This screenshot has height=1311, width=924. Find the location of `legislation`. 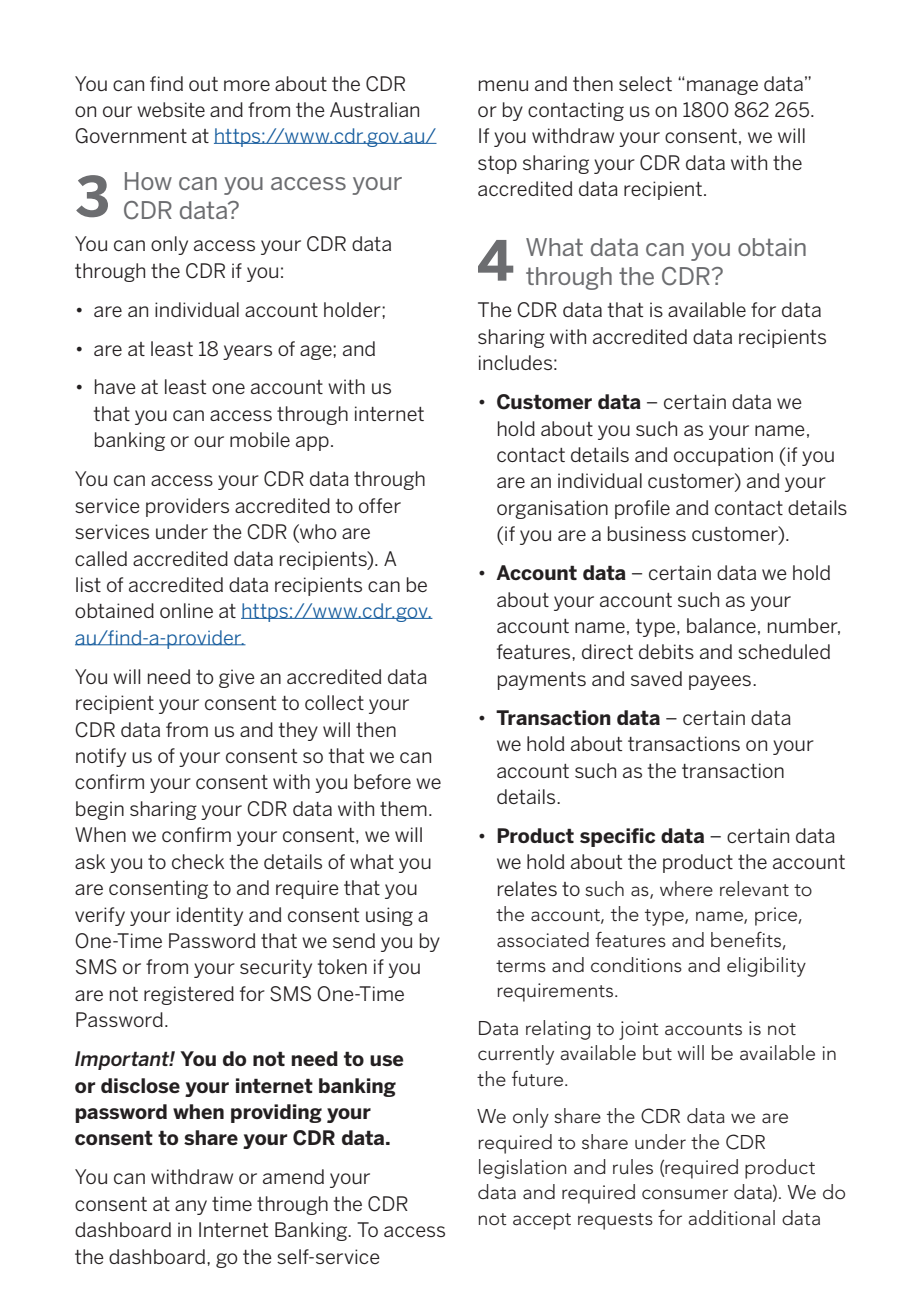

legislation is located at coordinates (523, 1169).
